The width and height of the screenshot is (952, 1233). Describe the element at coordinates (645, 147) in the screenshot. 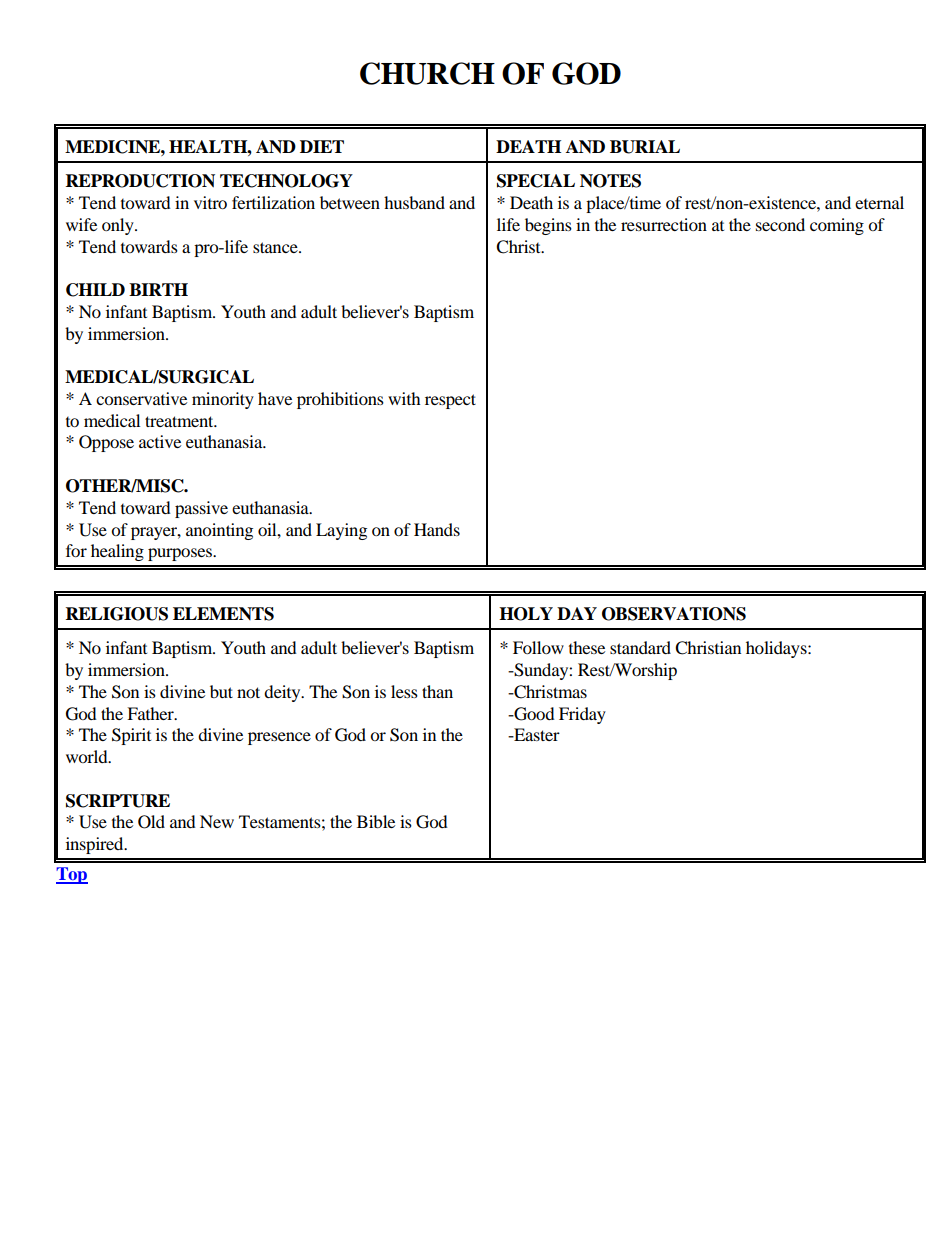

I see `BURIAL` at that location.
